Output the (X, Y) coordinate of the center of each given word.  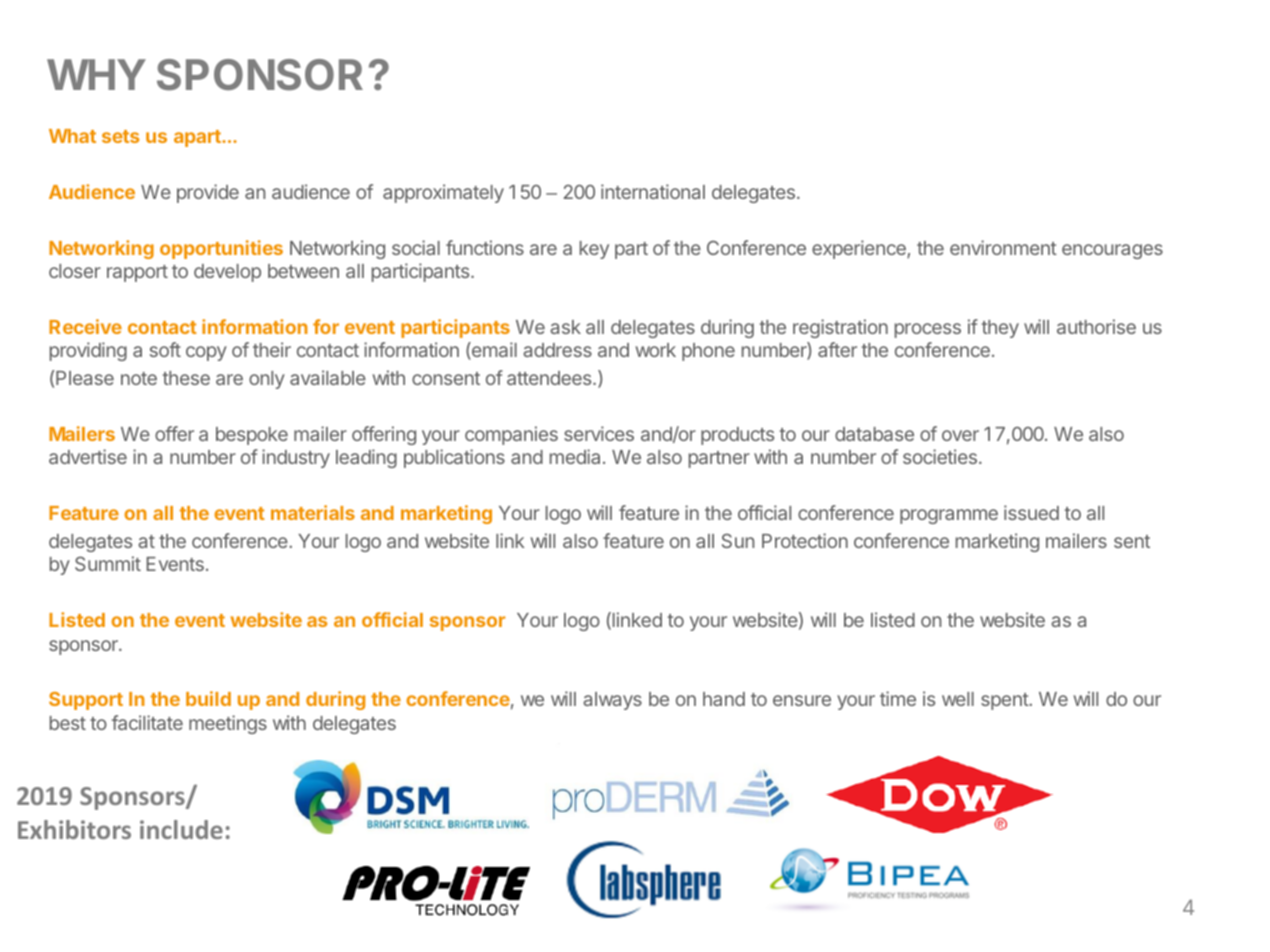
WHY (96, 74)
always (612, 701)
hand (724, 699)
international (653, 191)
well (958, 699)
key (594, 250)
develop (227, 273)
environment (1003, 247)
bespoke (252, 436)
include (181, 829)
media (575, 456)
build (208, 698)
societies (940, 456)
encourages (1112, 251)
